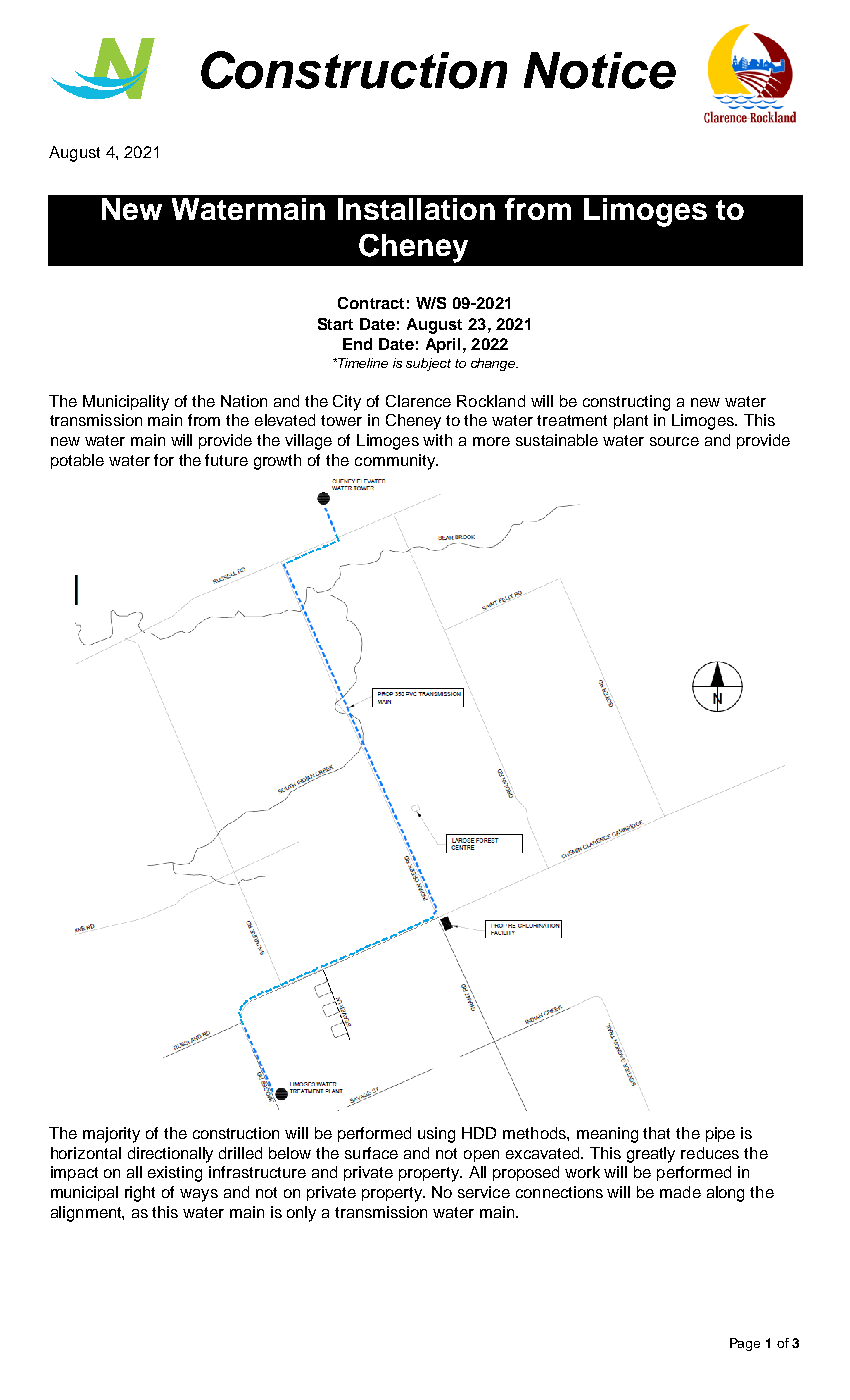  What do you see at coordinates (626, 403) in the screenshot?
I see `constructing` at bounding box center [626, 403].
